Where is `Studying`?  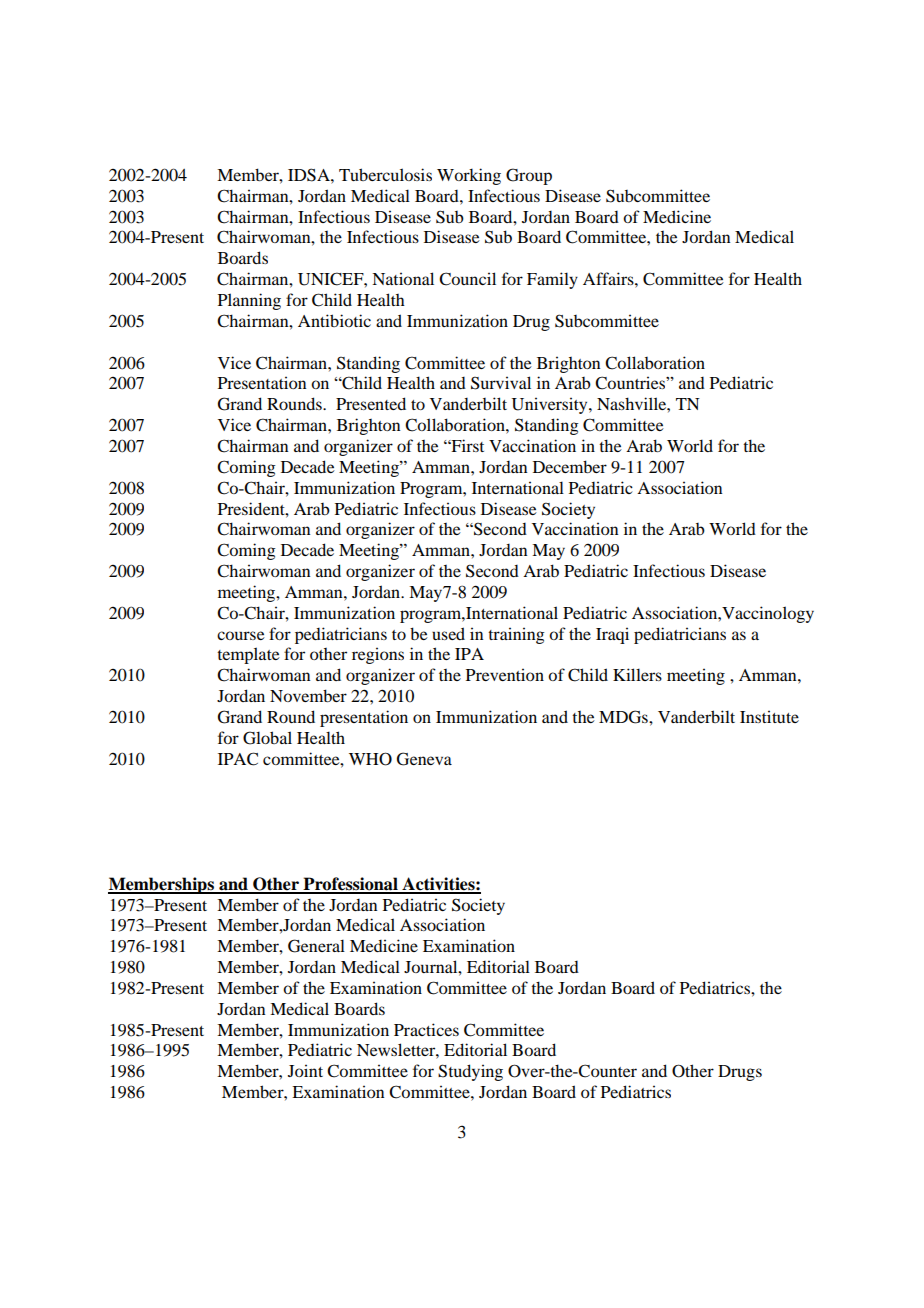
Studying is located at coordinates (470, 1072).
